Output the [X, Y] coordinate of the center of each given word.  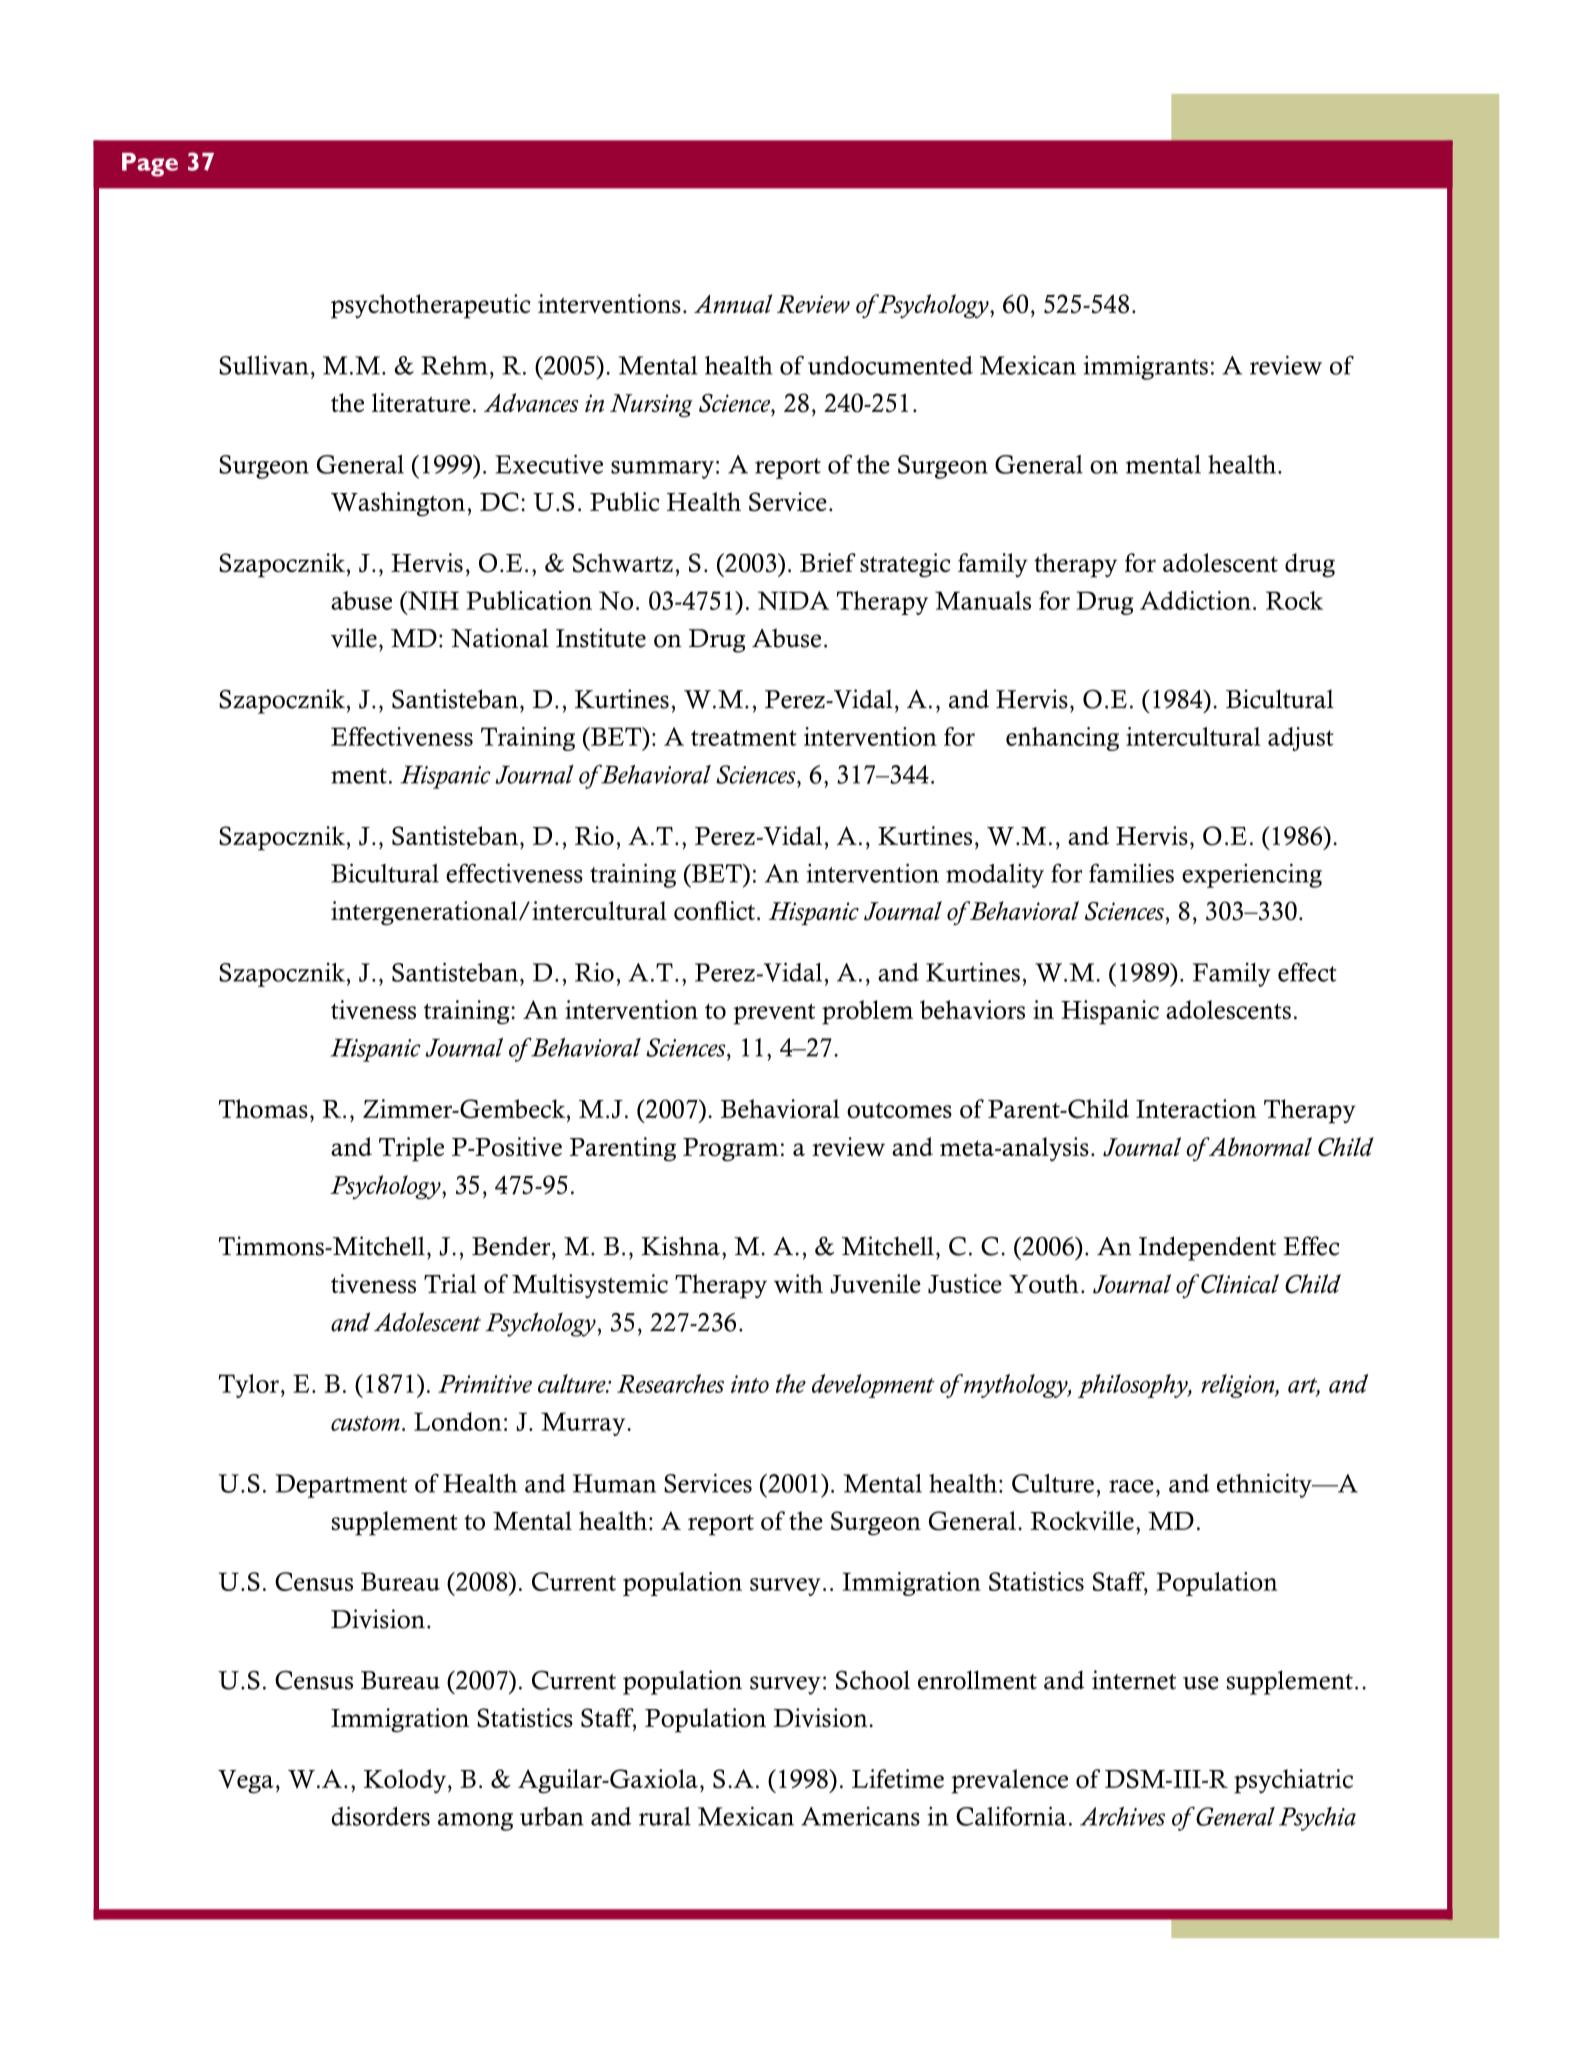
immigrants [1146, 368]
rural [665, 1816]
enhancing [1062, 739]
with [798, 1283]
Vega [246, 1781]
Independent [1207, 1248]
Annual [733, 303]
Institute [601, 638]
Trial [450, 1283]
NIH [432, 602]
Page [150, 165]
